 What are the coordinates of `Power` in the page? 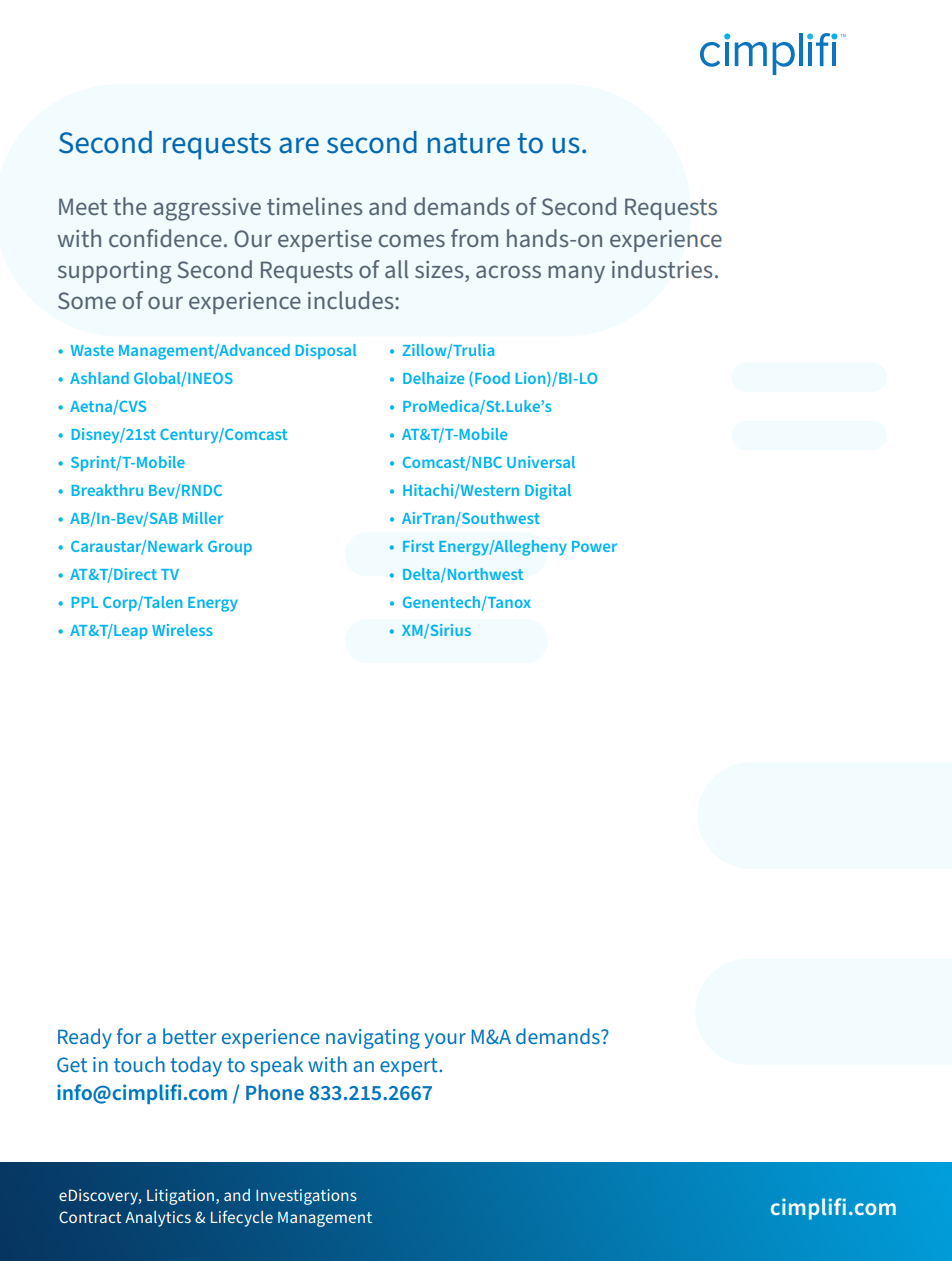 It's located at (594, 546).
